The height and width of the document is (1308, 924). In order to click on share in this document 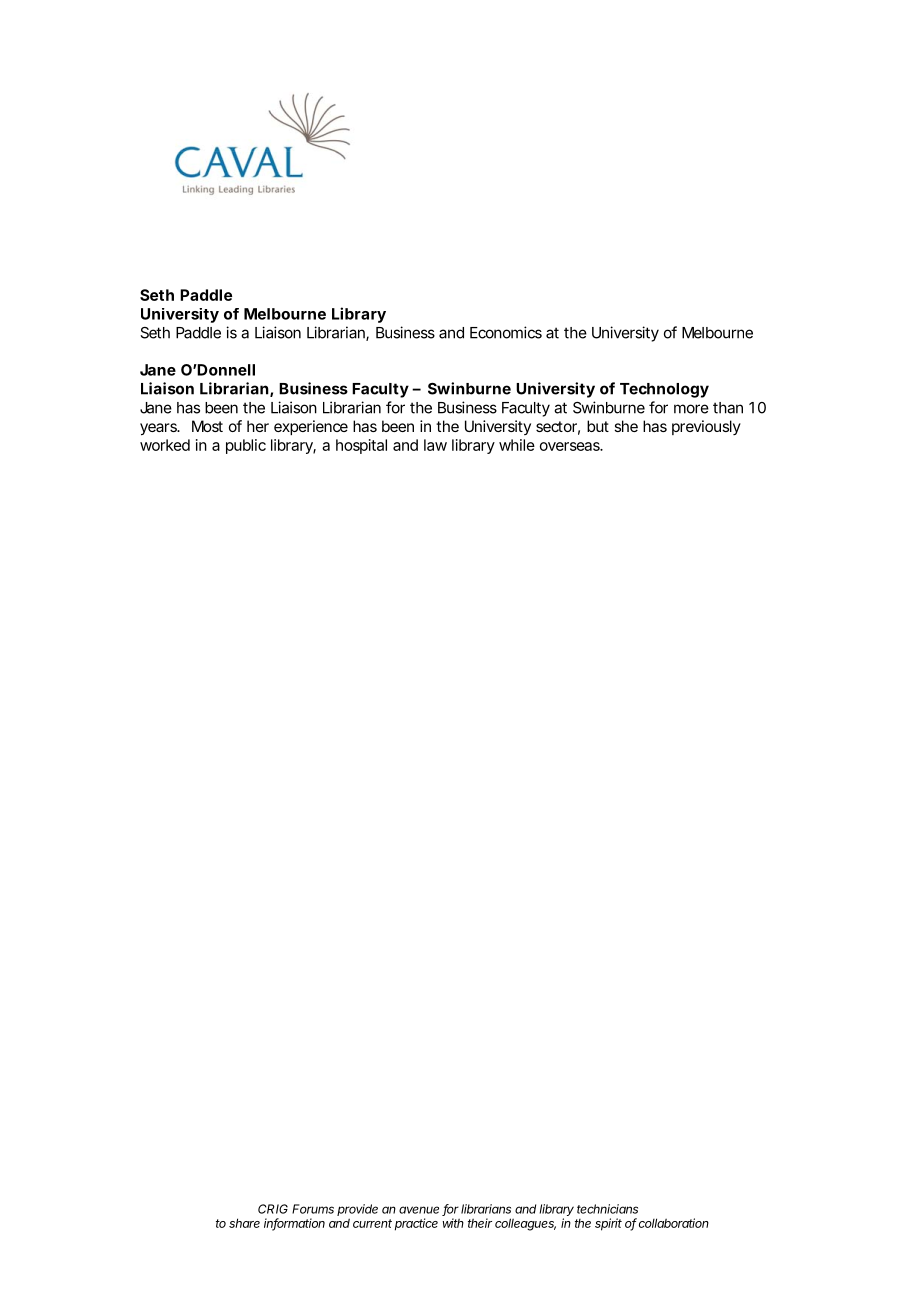, I will do `click(244, 1223)`.
